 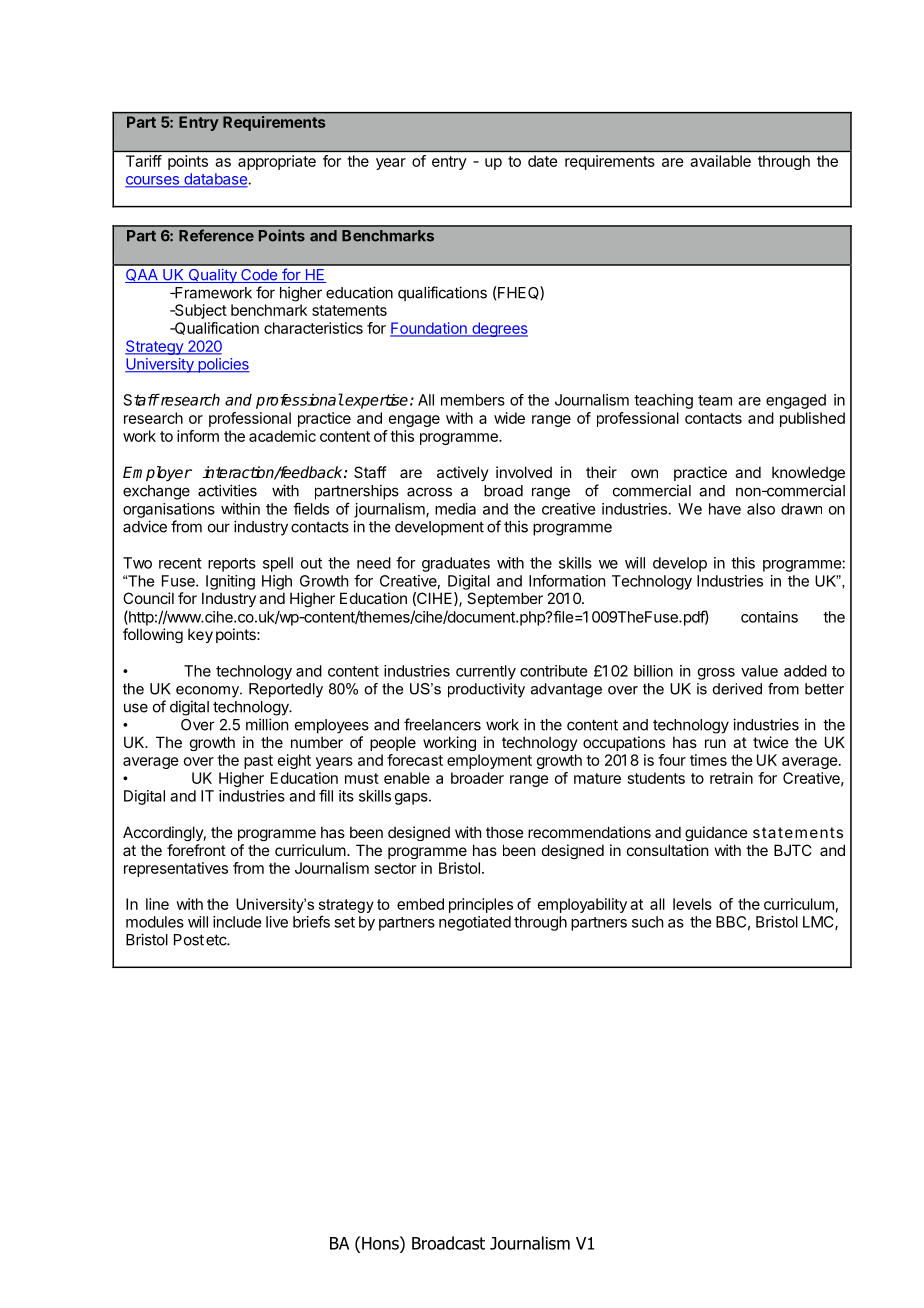 I want to click on negotiated, so click(x=475, y=923).
